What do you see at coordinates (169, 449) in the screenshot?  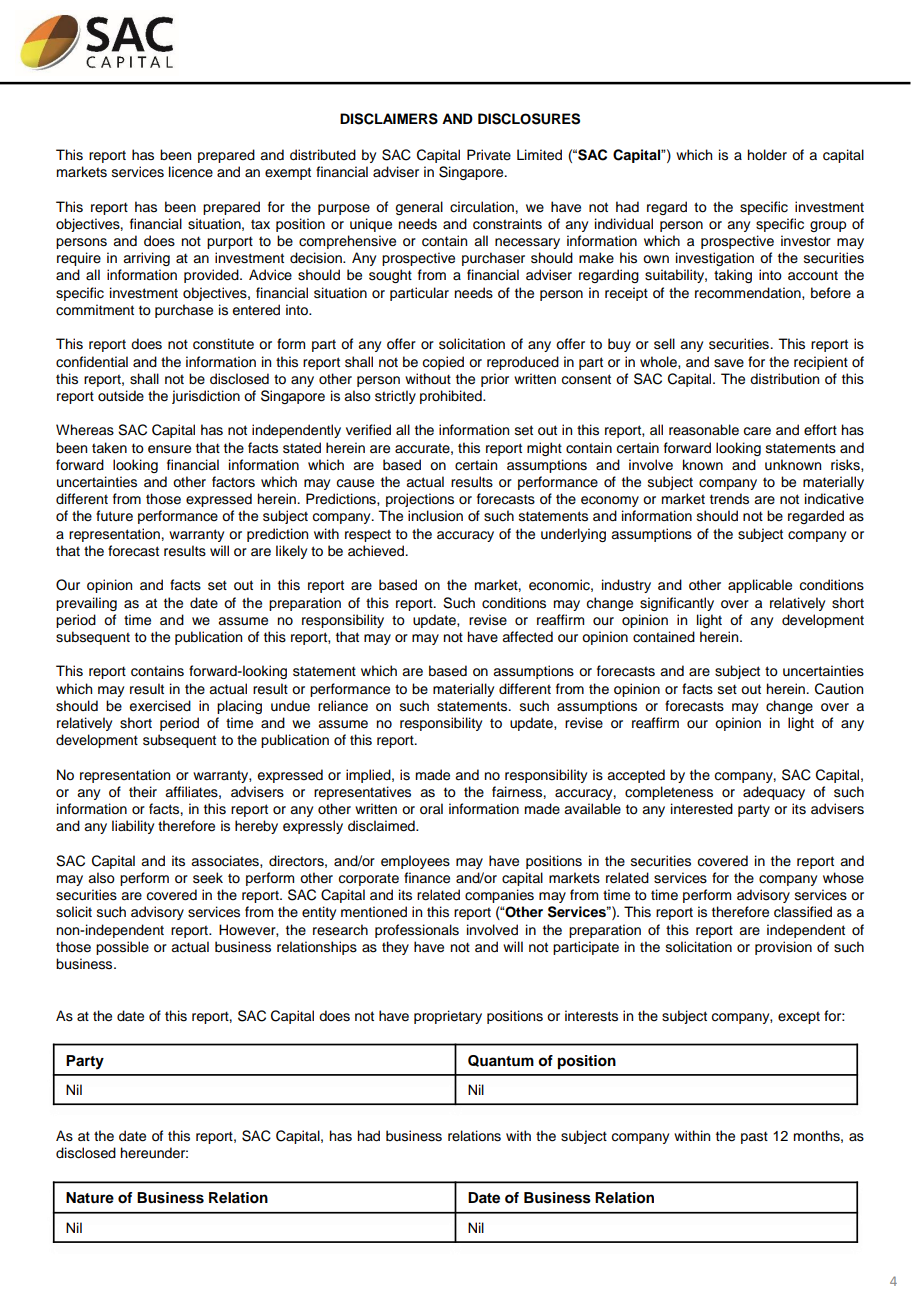 I see `ensure` at bounding box center [169, 449].
